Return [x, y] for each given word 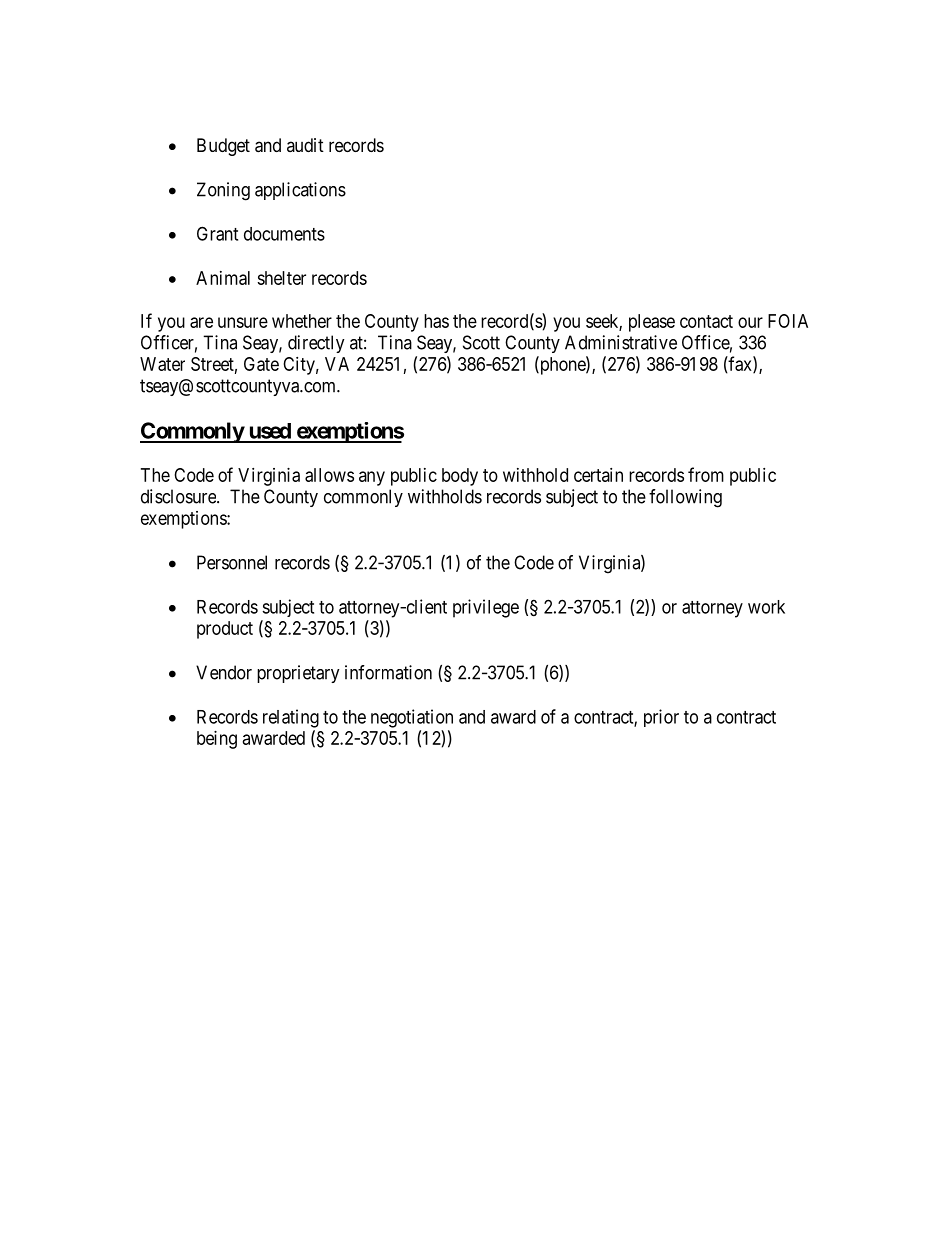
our [750, 322]
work [766, 607]
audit [305, 145]
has [436, 321]
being [217, 740]
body [460, 477]
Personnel [232, 562]
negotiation [412, 718]
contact [706, 321]
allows [329, 475]
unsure [243, 322]
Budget [223, 147]
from [706, 474]
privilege [486, 608]
